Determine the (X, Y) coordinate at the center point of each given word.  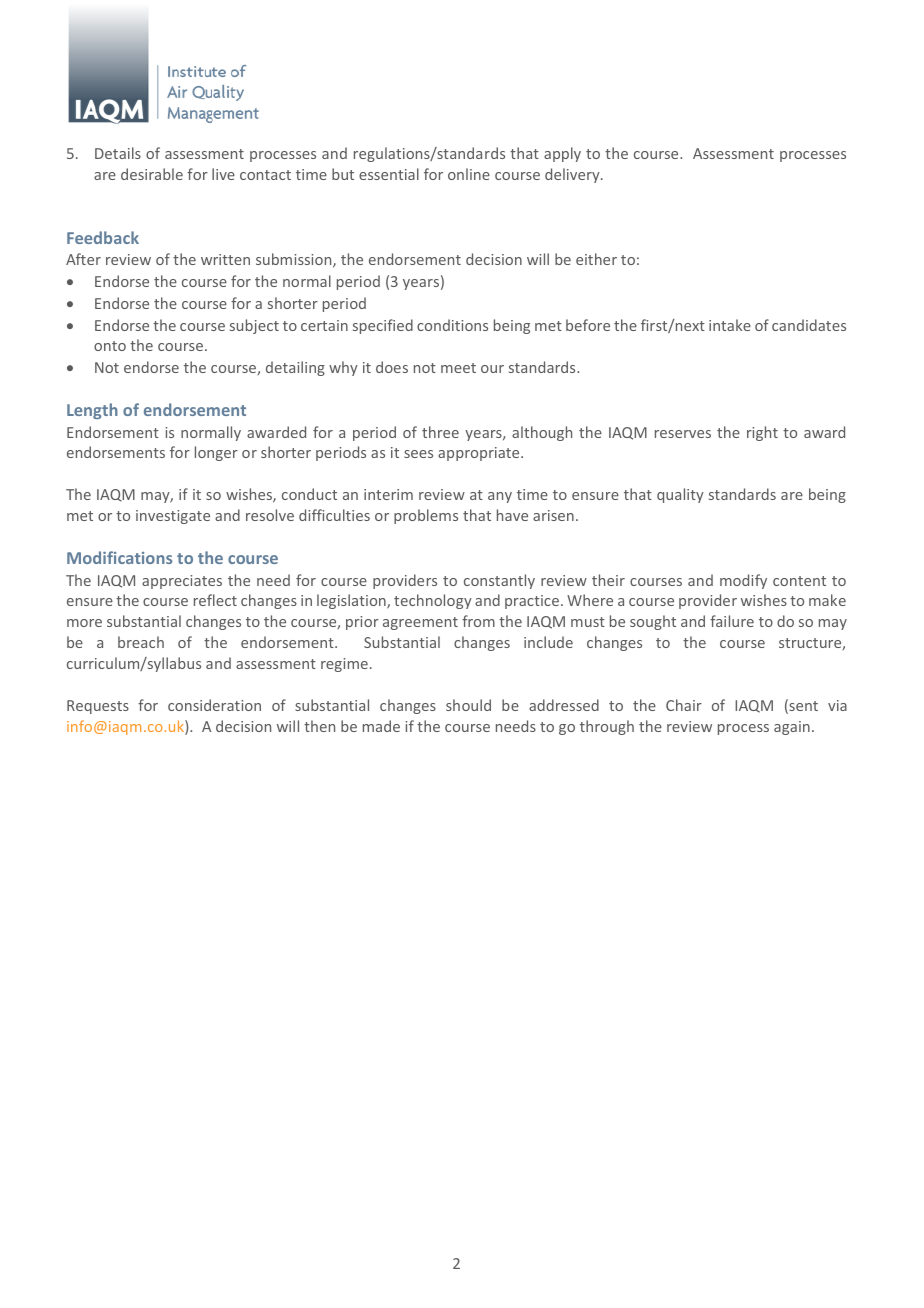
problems (426, 516)
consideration (214, 705)
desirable (152, 174)
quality (680, 495)
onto (110, 346)
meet (458, 368)
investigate (173, 517)
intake (730, 325)
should (468, 705)
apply (562, 154)
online (469, 174)
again (792, 728)
